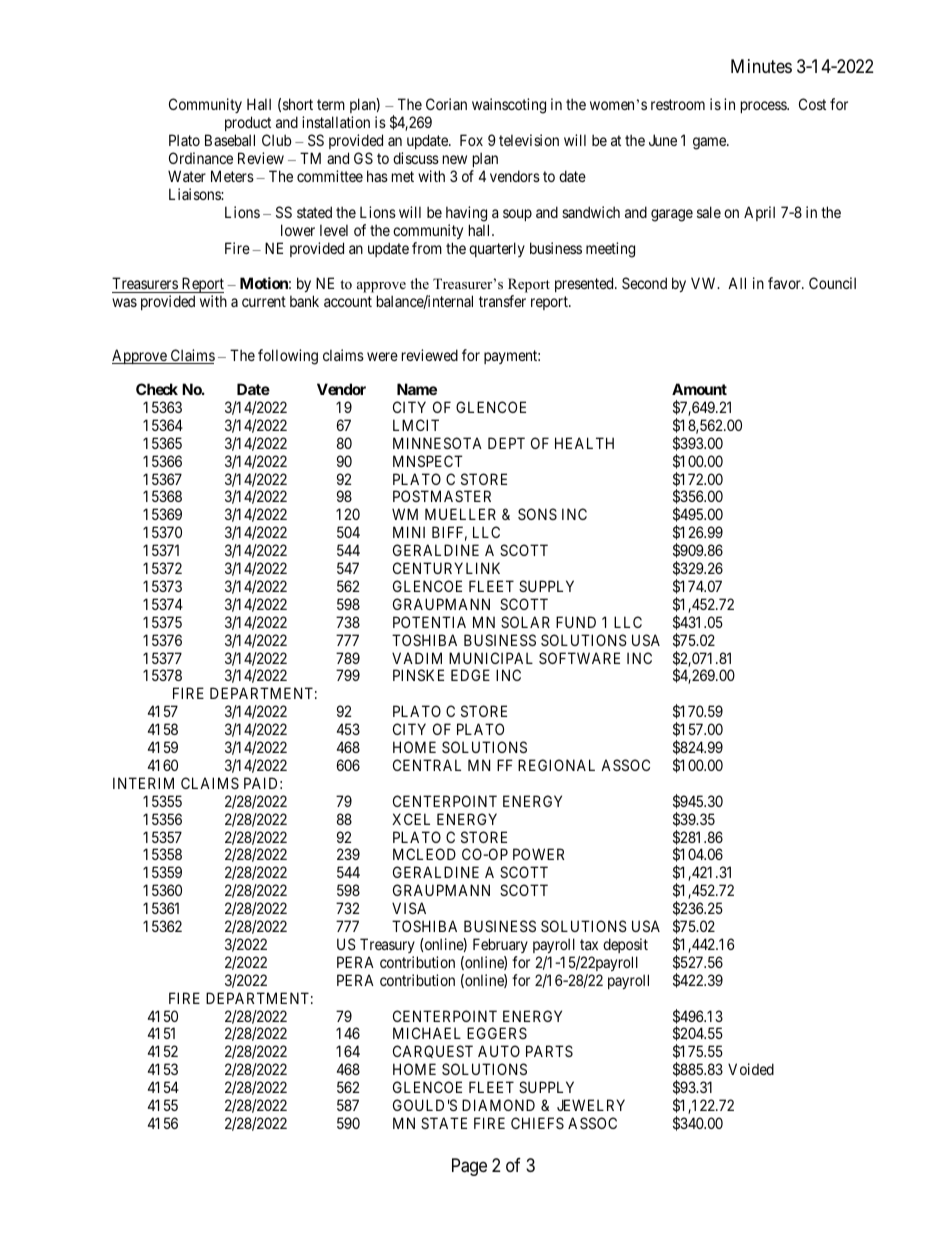 This page has height=1233, width=952. What do you see at coordinates (761, 66) in the page?
I see `Minutes` at bounding box center [761, 66].
